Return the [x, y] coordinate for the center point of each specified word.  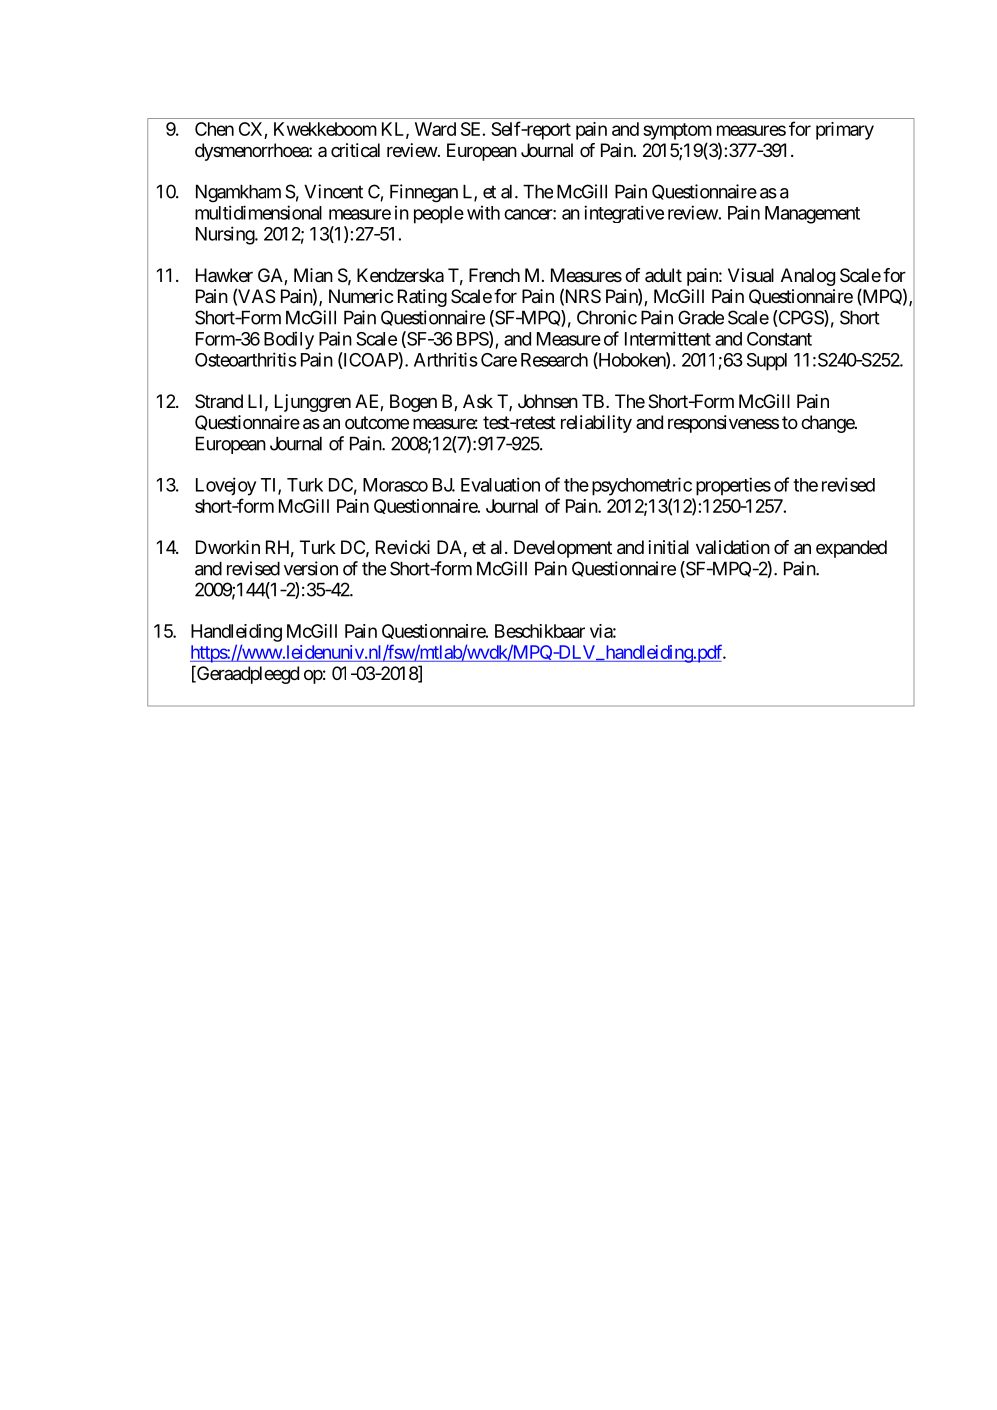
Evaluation [500, 484]
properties [733, 486]
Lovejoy [226, 486]
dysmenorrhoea [252, 152]
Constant [779, 339]
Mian [313, 275]
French [494, 275]
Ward [435, 129]
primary [845, 131]
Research [554, 360]
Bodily [289, 341]
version [311, 568]
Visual [751, 275]
